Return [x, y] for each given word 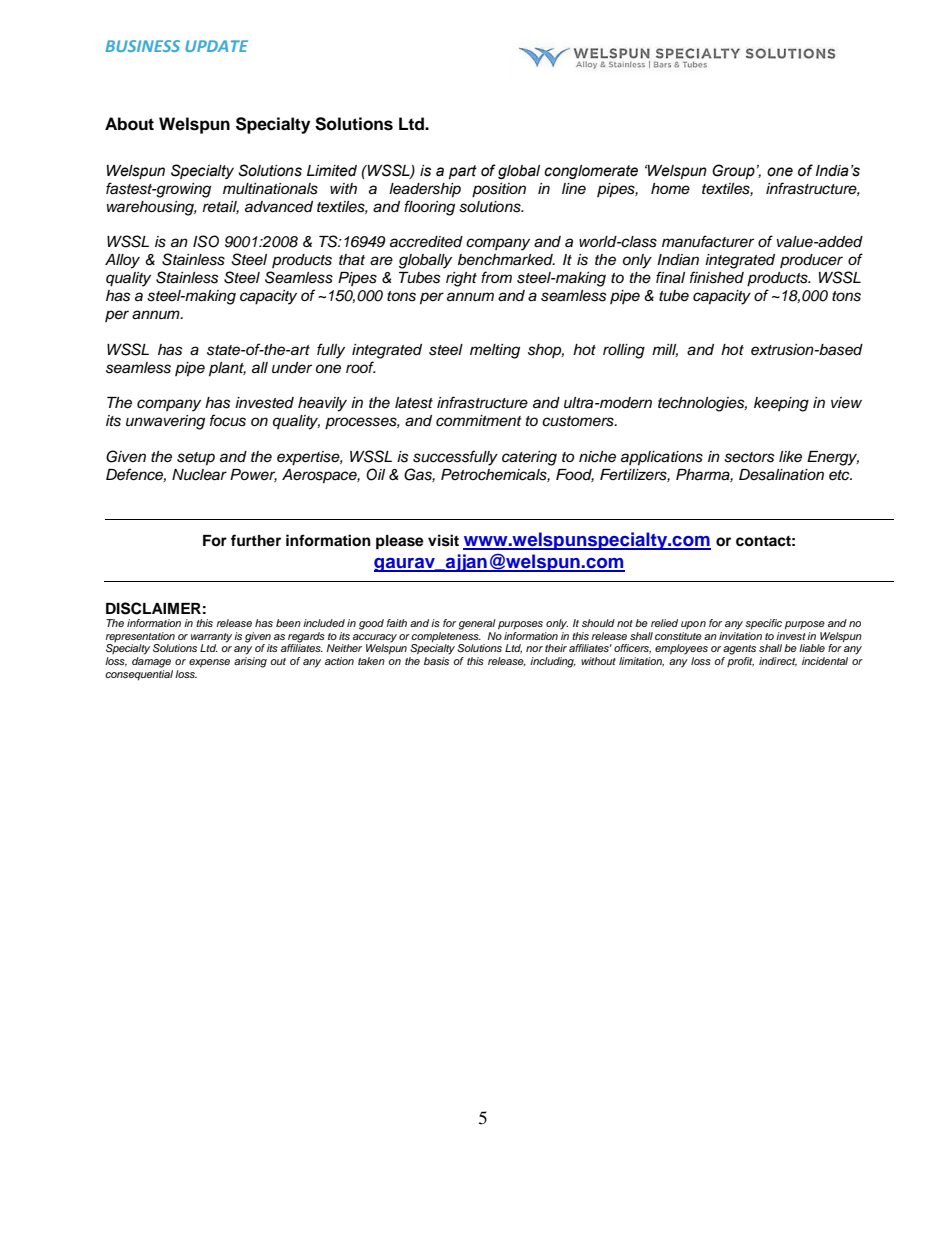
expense [209, 663]
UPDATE [216, 46]
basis [436, 661]
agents [739, 650]
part [463, 172]
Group [733, 171]
